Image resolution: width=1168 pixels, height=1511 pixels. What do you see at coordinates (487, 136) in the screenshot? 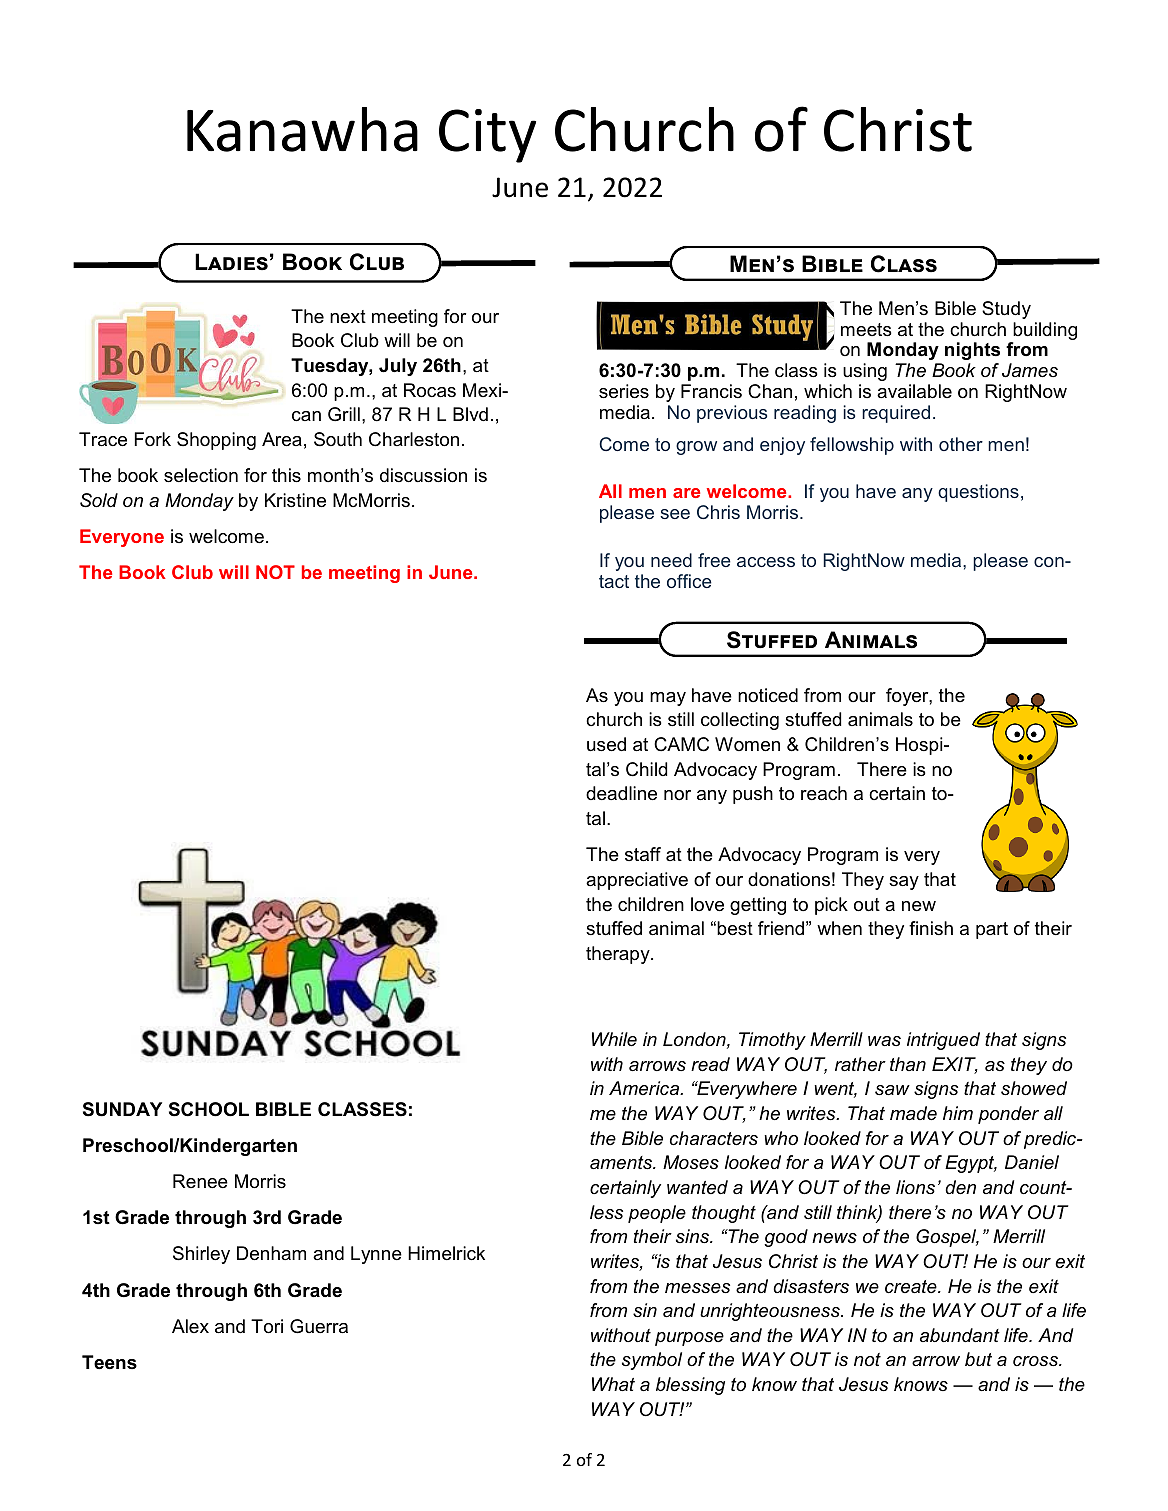
I see `City` at bounding box center [487, 136].
